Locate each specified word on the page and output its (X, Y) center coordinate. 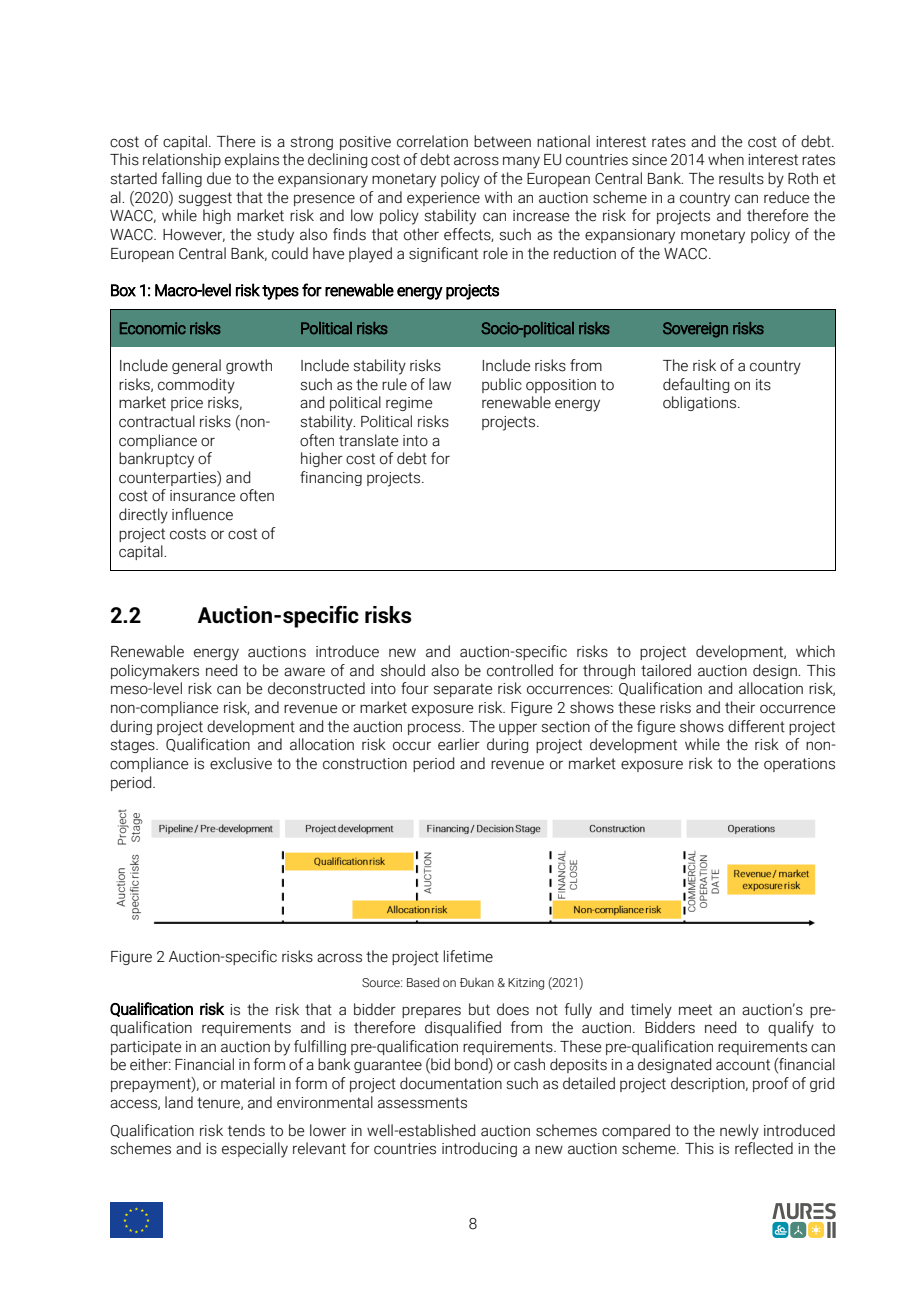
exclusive (241, 763)
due (219, 178)
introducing (479, 1149)
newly (739, 1132)
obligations (701, 403)
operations (799, 765)
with (498, 197)
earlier (459, 744)
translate (368, 440)
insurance (202, 496)
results (741, 178)
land (179, 1102)
